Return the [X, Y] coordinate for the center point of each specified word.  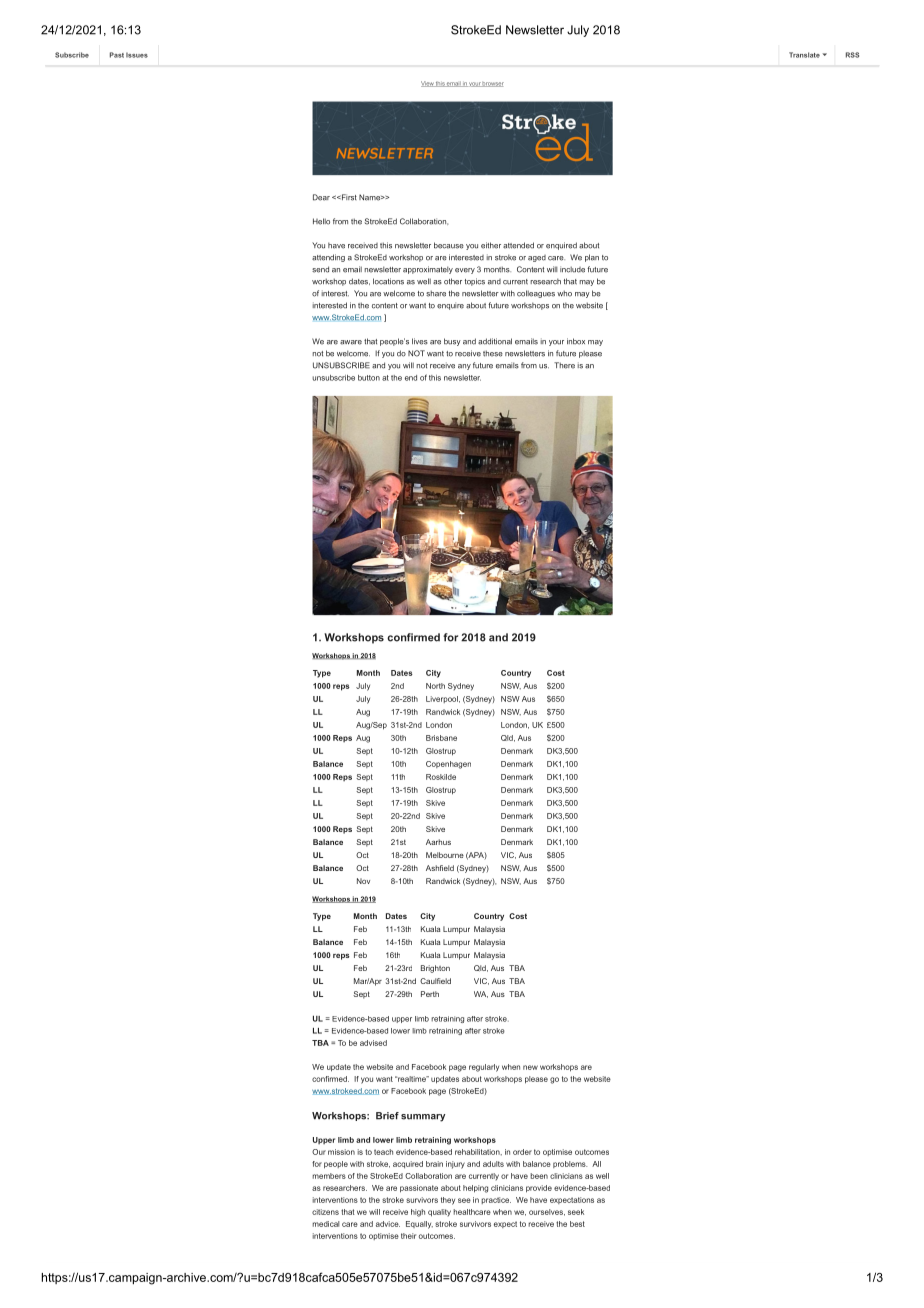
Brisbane [441, 738]
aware [351, 342]
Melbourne [445, 855]
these [493, 353]
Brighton [435, 969]
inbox [576, 341]
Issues [137, 55]
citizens [325, 1212]
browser [492, 84]
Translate [804, 55]
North [435, 686]
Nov [363, 881]
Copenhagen [448, 765]
